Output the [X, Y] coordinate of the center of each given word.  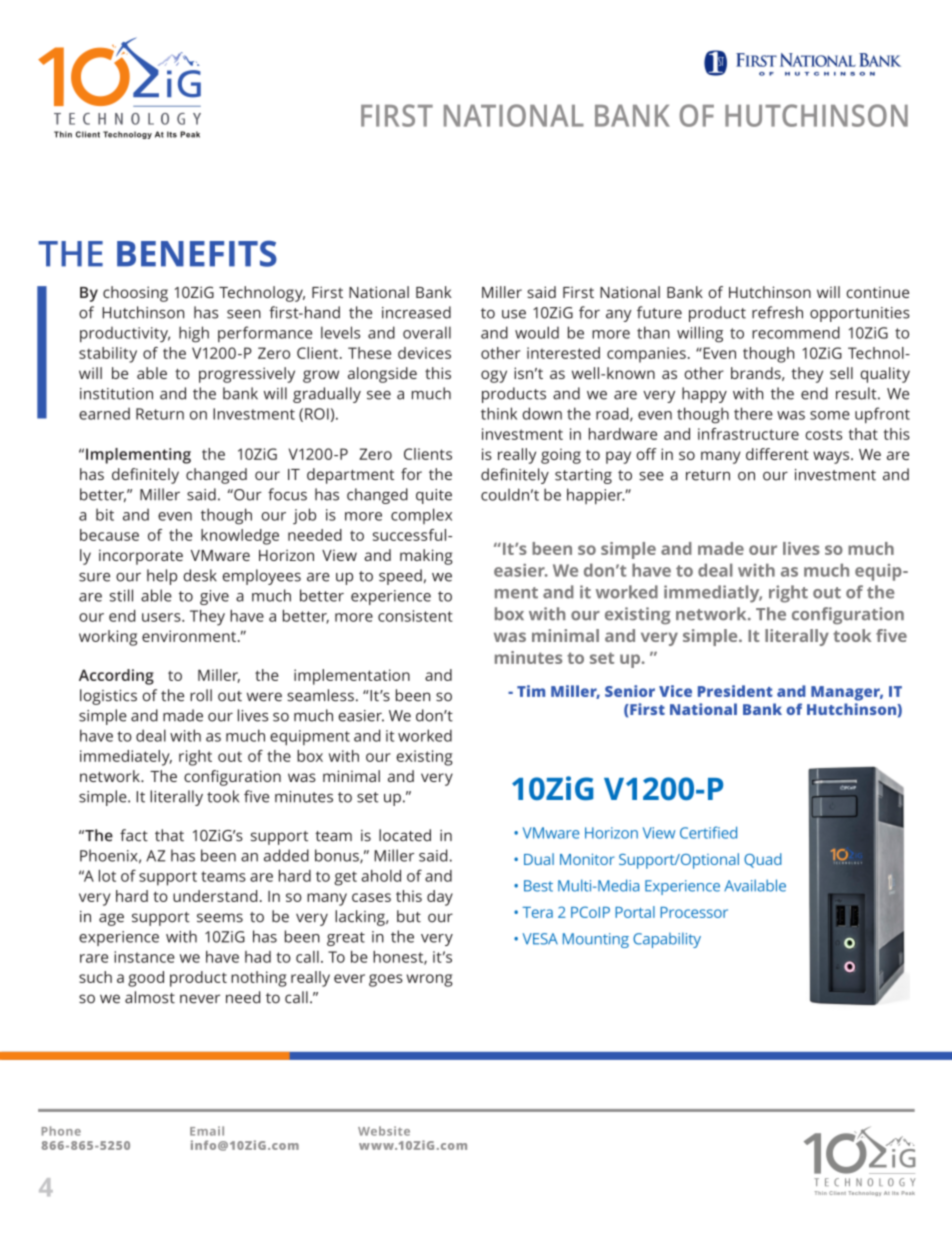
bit [105, 514]
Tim [531, 691]
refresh [777, 312]
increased [416, 312]
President [735, 691]
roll [201, 695]
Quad [763, 860]
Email [207, 1131]
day [440, 898]
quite [434, 496]
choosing [135, 294]
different [777, 454]
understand [215, 896]
